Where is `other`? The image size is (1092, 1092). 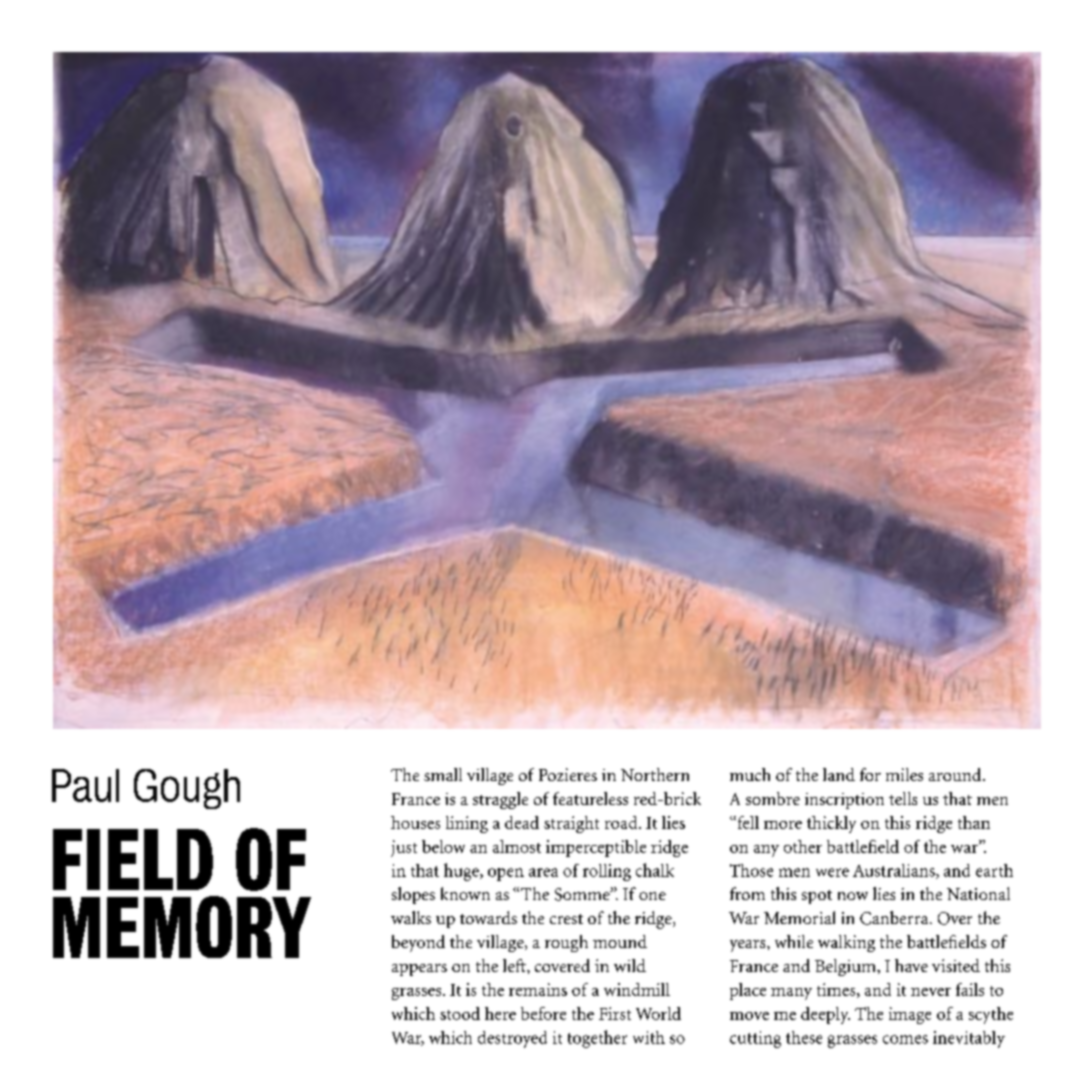 other is located at coordinates (803, 846).
